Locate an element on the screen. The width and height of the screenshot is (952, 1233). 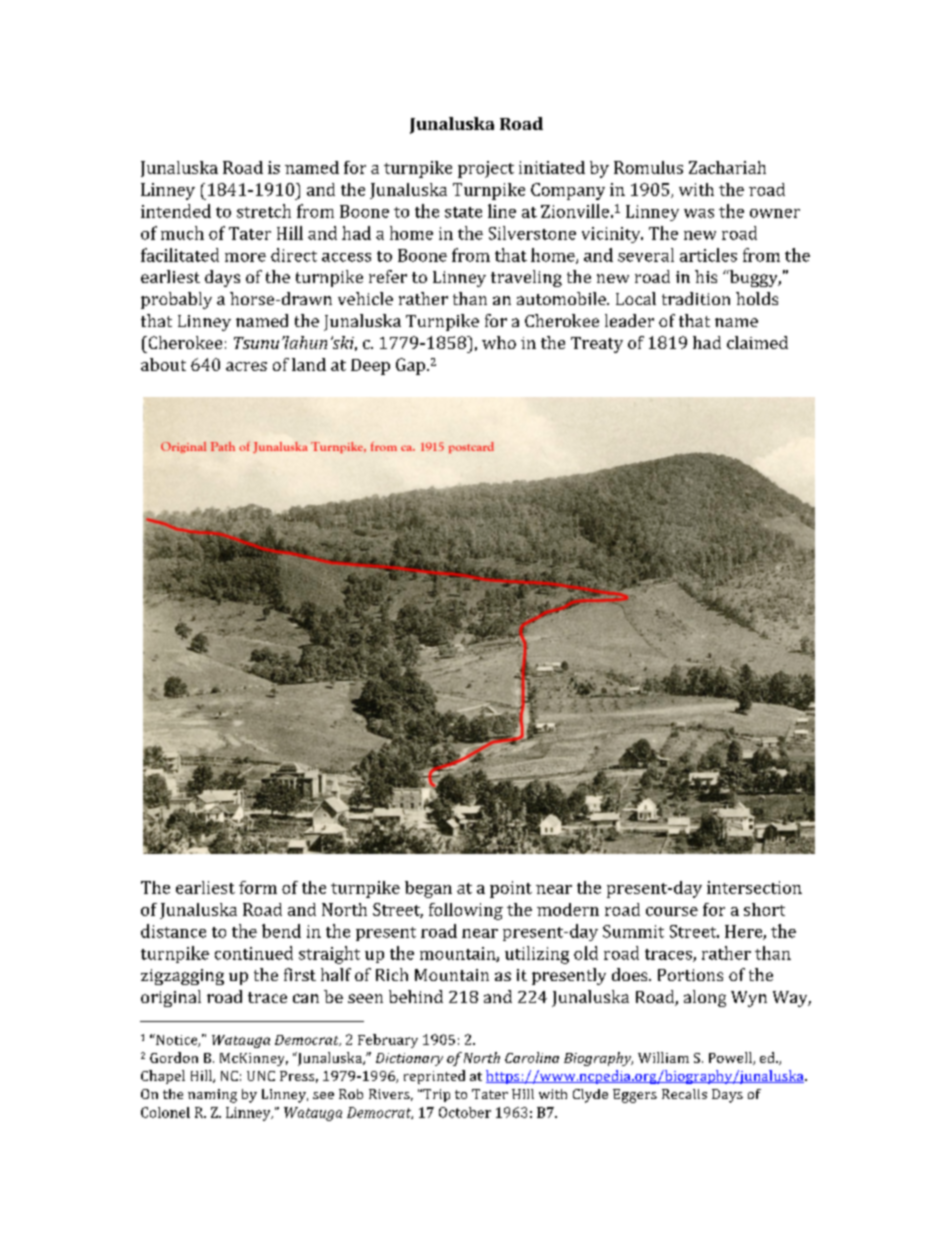
who is located at coordinates (499, 342).
